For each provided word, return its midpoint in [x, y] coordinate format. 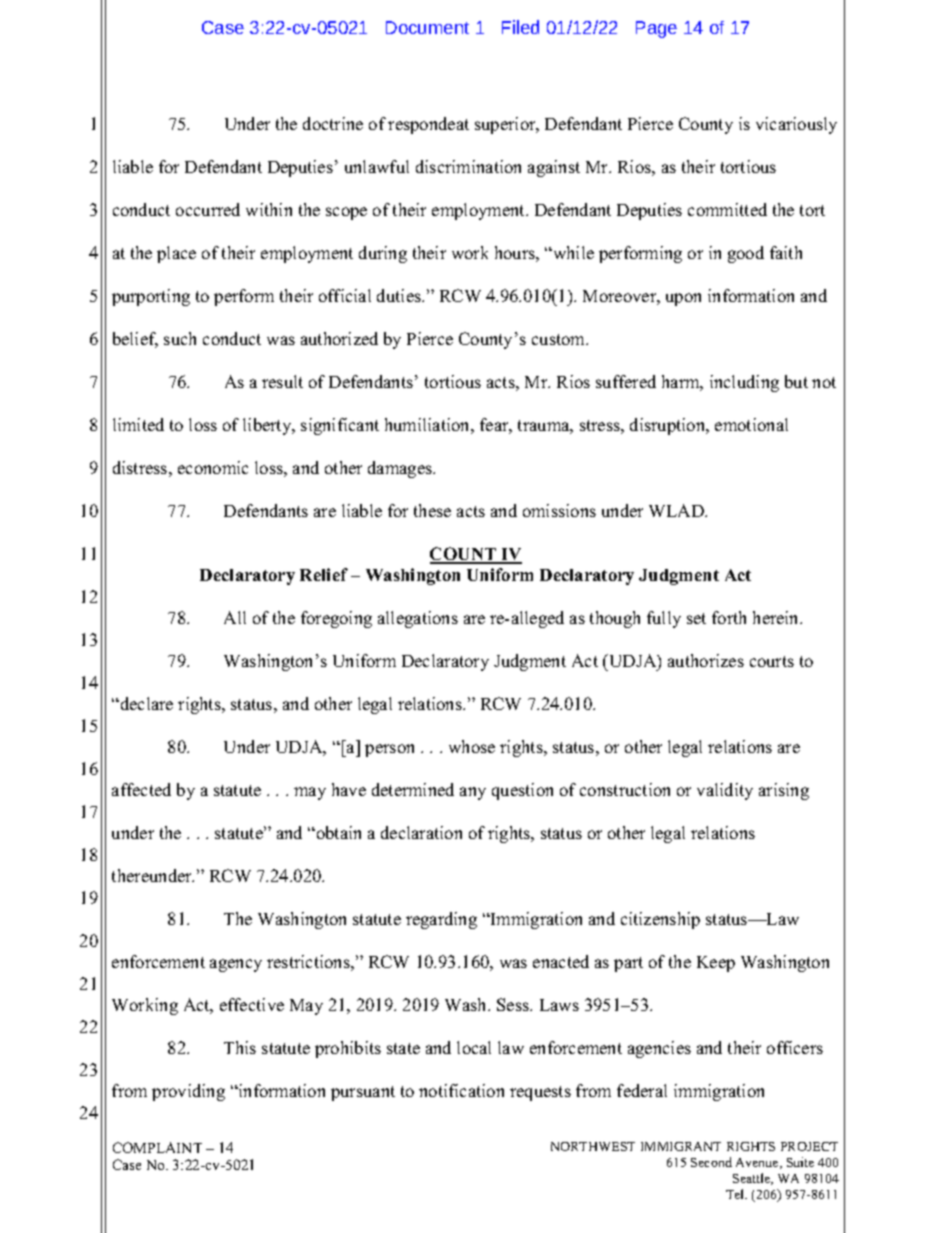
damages [401, 469]
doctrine [333, 123]
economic [213, 467]
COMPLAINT [157, 1147]
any [473, 793]
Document [427, 27]
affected [141, 789]
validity [725, 791]
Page [656, 29]
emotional [751, 424]
